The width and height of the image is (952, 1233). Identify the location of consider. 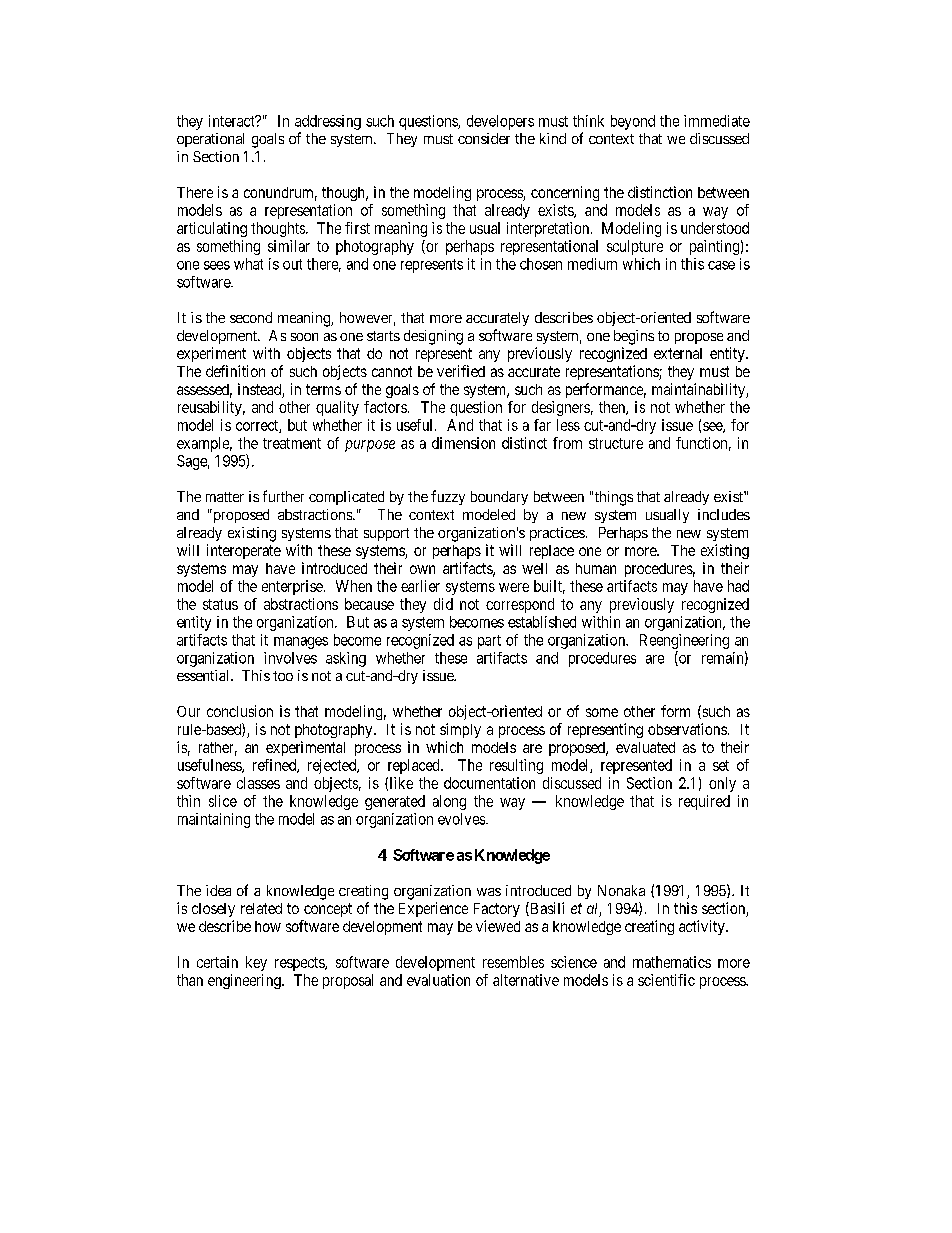
(484, 138).
